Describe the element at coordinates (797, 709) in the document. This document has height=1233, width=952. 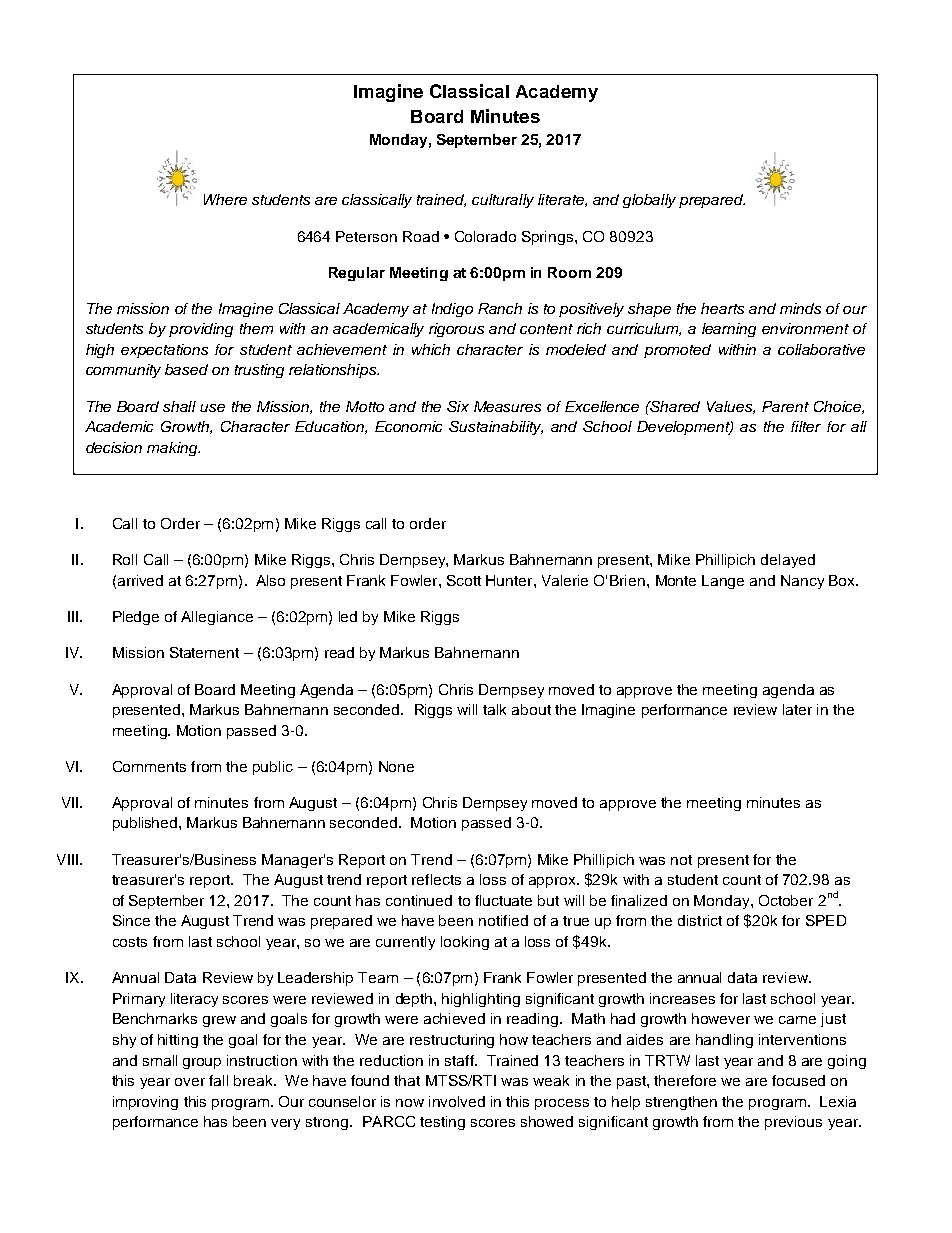
I see `later` at that location.
